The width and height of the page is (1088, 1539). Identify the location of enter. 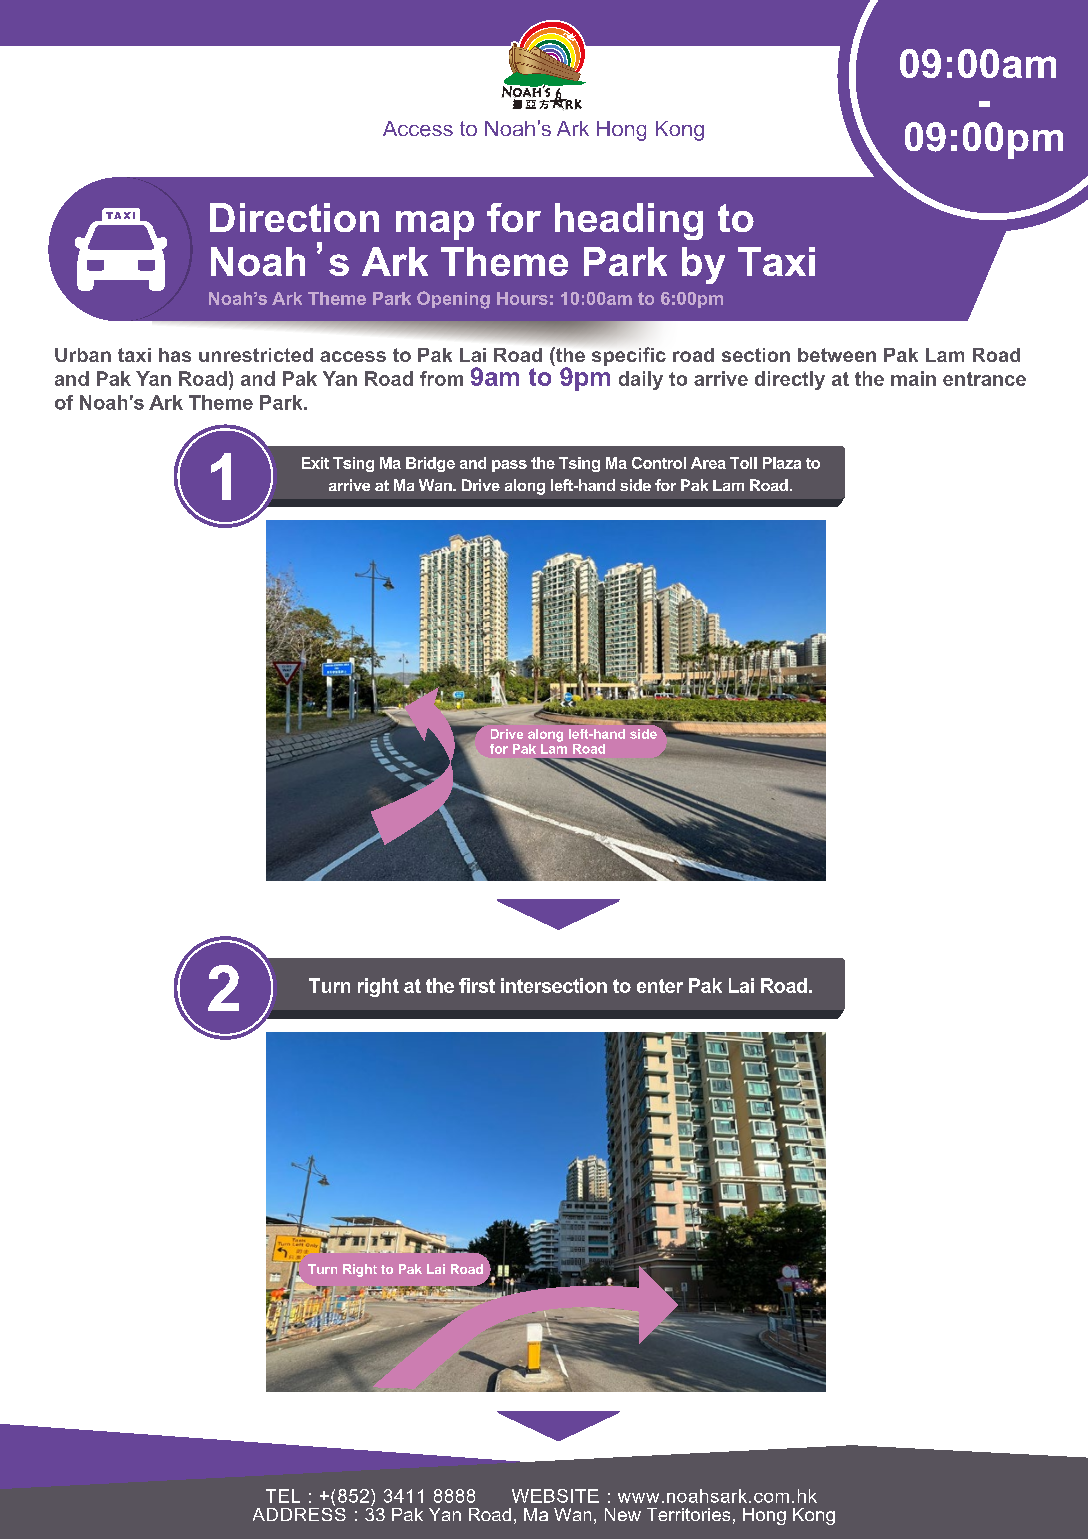
(660, 986).
